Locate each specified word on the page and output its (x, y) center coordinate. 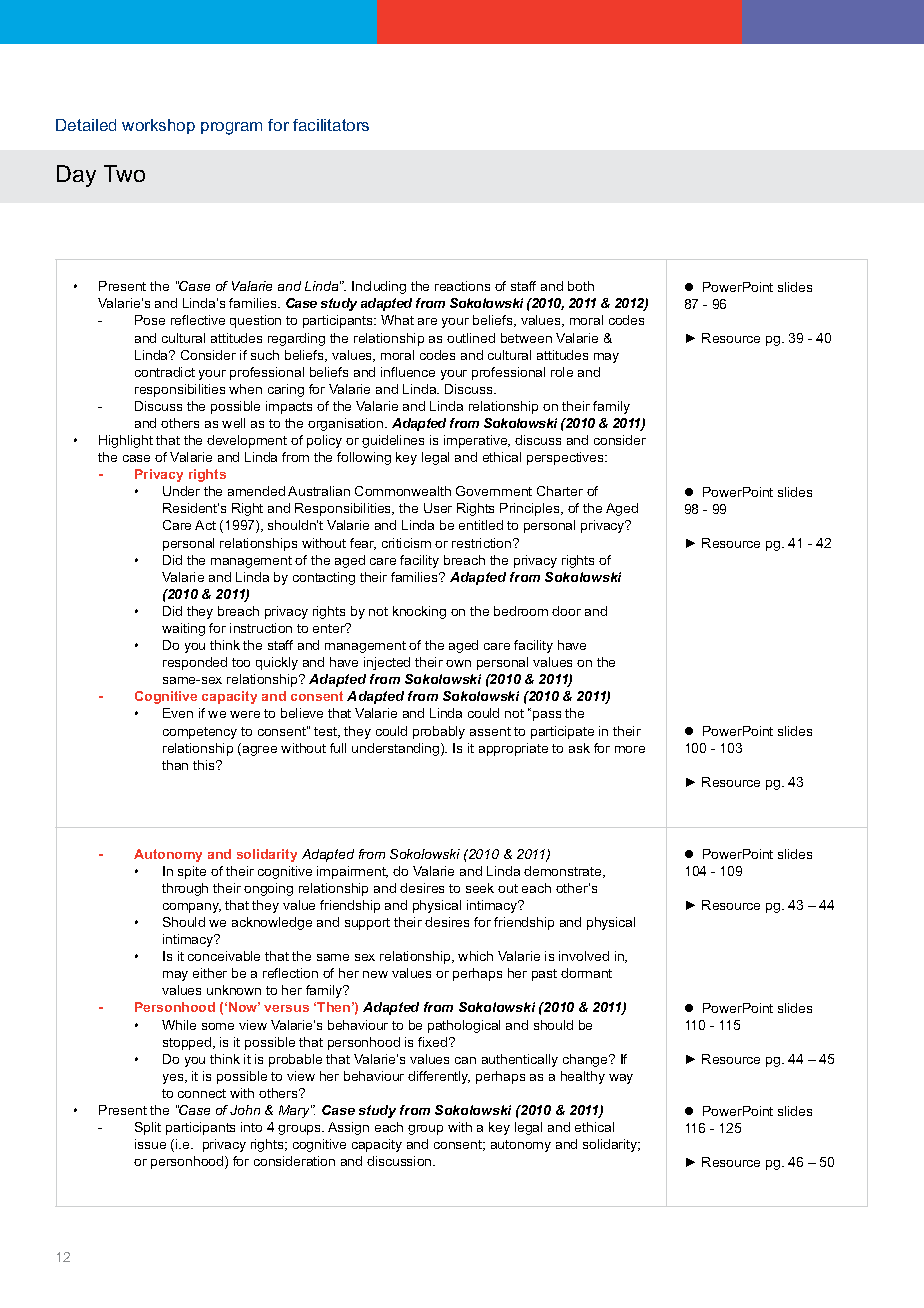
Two (124, 173)
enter (330, 628)
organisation (347, 424)
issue (150, 1144)
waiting (183, 629)
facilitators (331, 125)
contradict (165, 372)
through (185, 889)
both (581, 286)
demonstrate (564, 872)
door (566, 611)
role (562, 372)
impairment (352, 872)
